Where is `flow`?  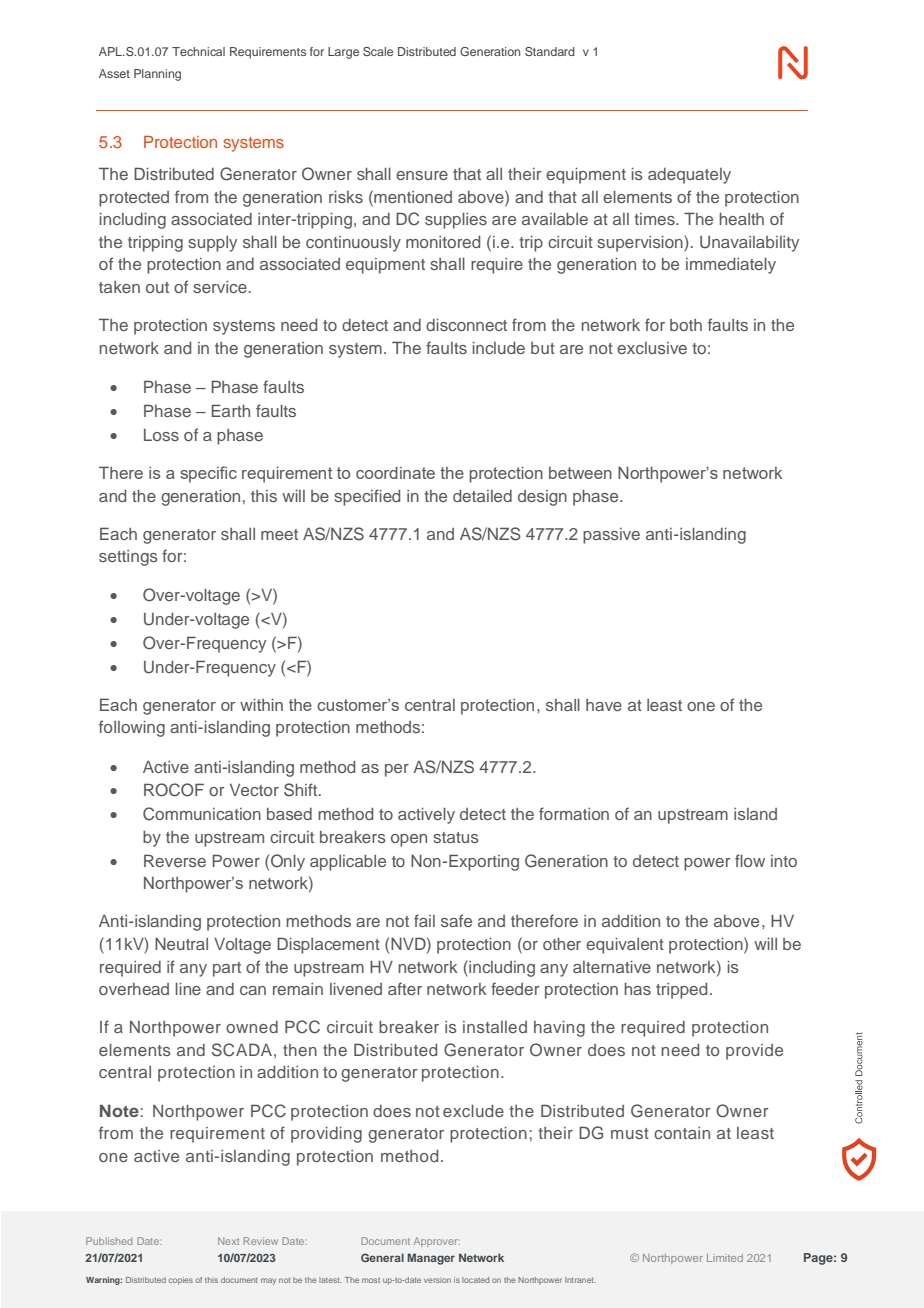 flow is located at coordinates (750, 860).
